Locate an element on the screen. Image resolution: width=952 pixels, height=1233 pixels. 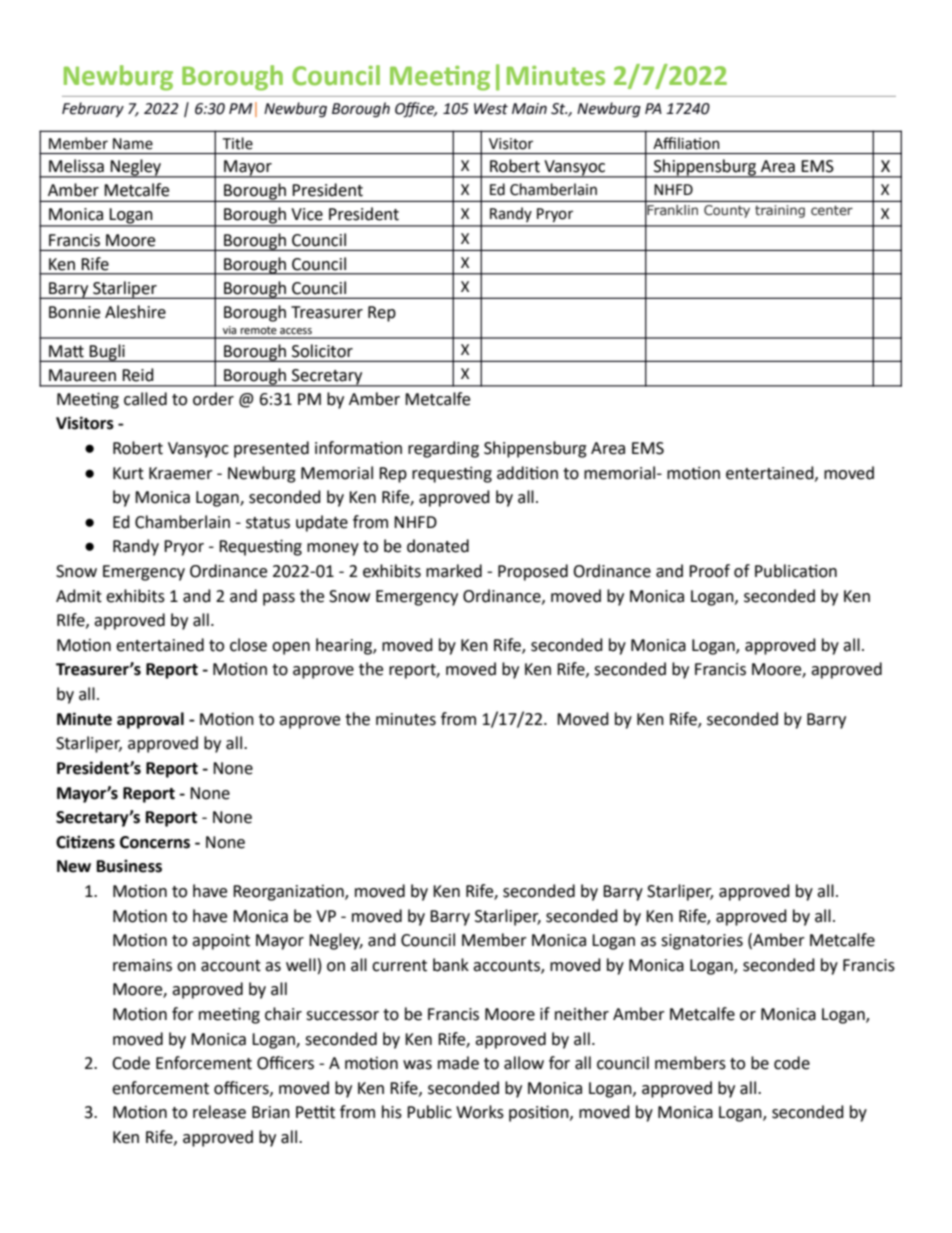
regarding is located at coordinates (443, 449).
